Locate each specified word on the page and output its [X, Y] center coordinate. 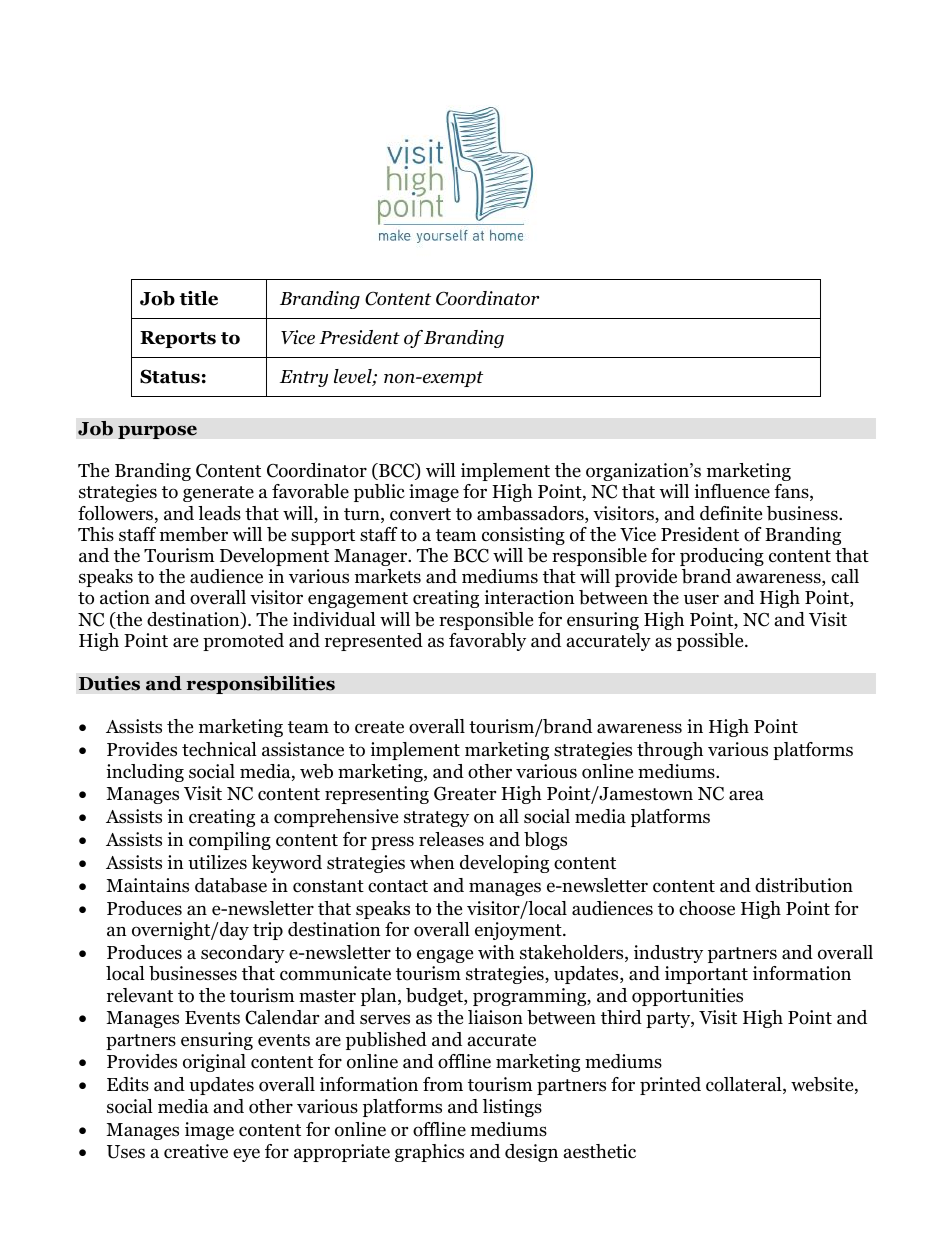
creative [196, 1151]
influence [732, 491]
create [379, 727]
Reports [178, 339]
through [670, 751]
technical [219, 749]
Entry [304, 378]
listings [512, 1108]
